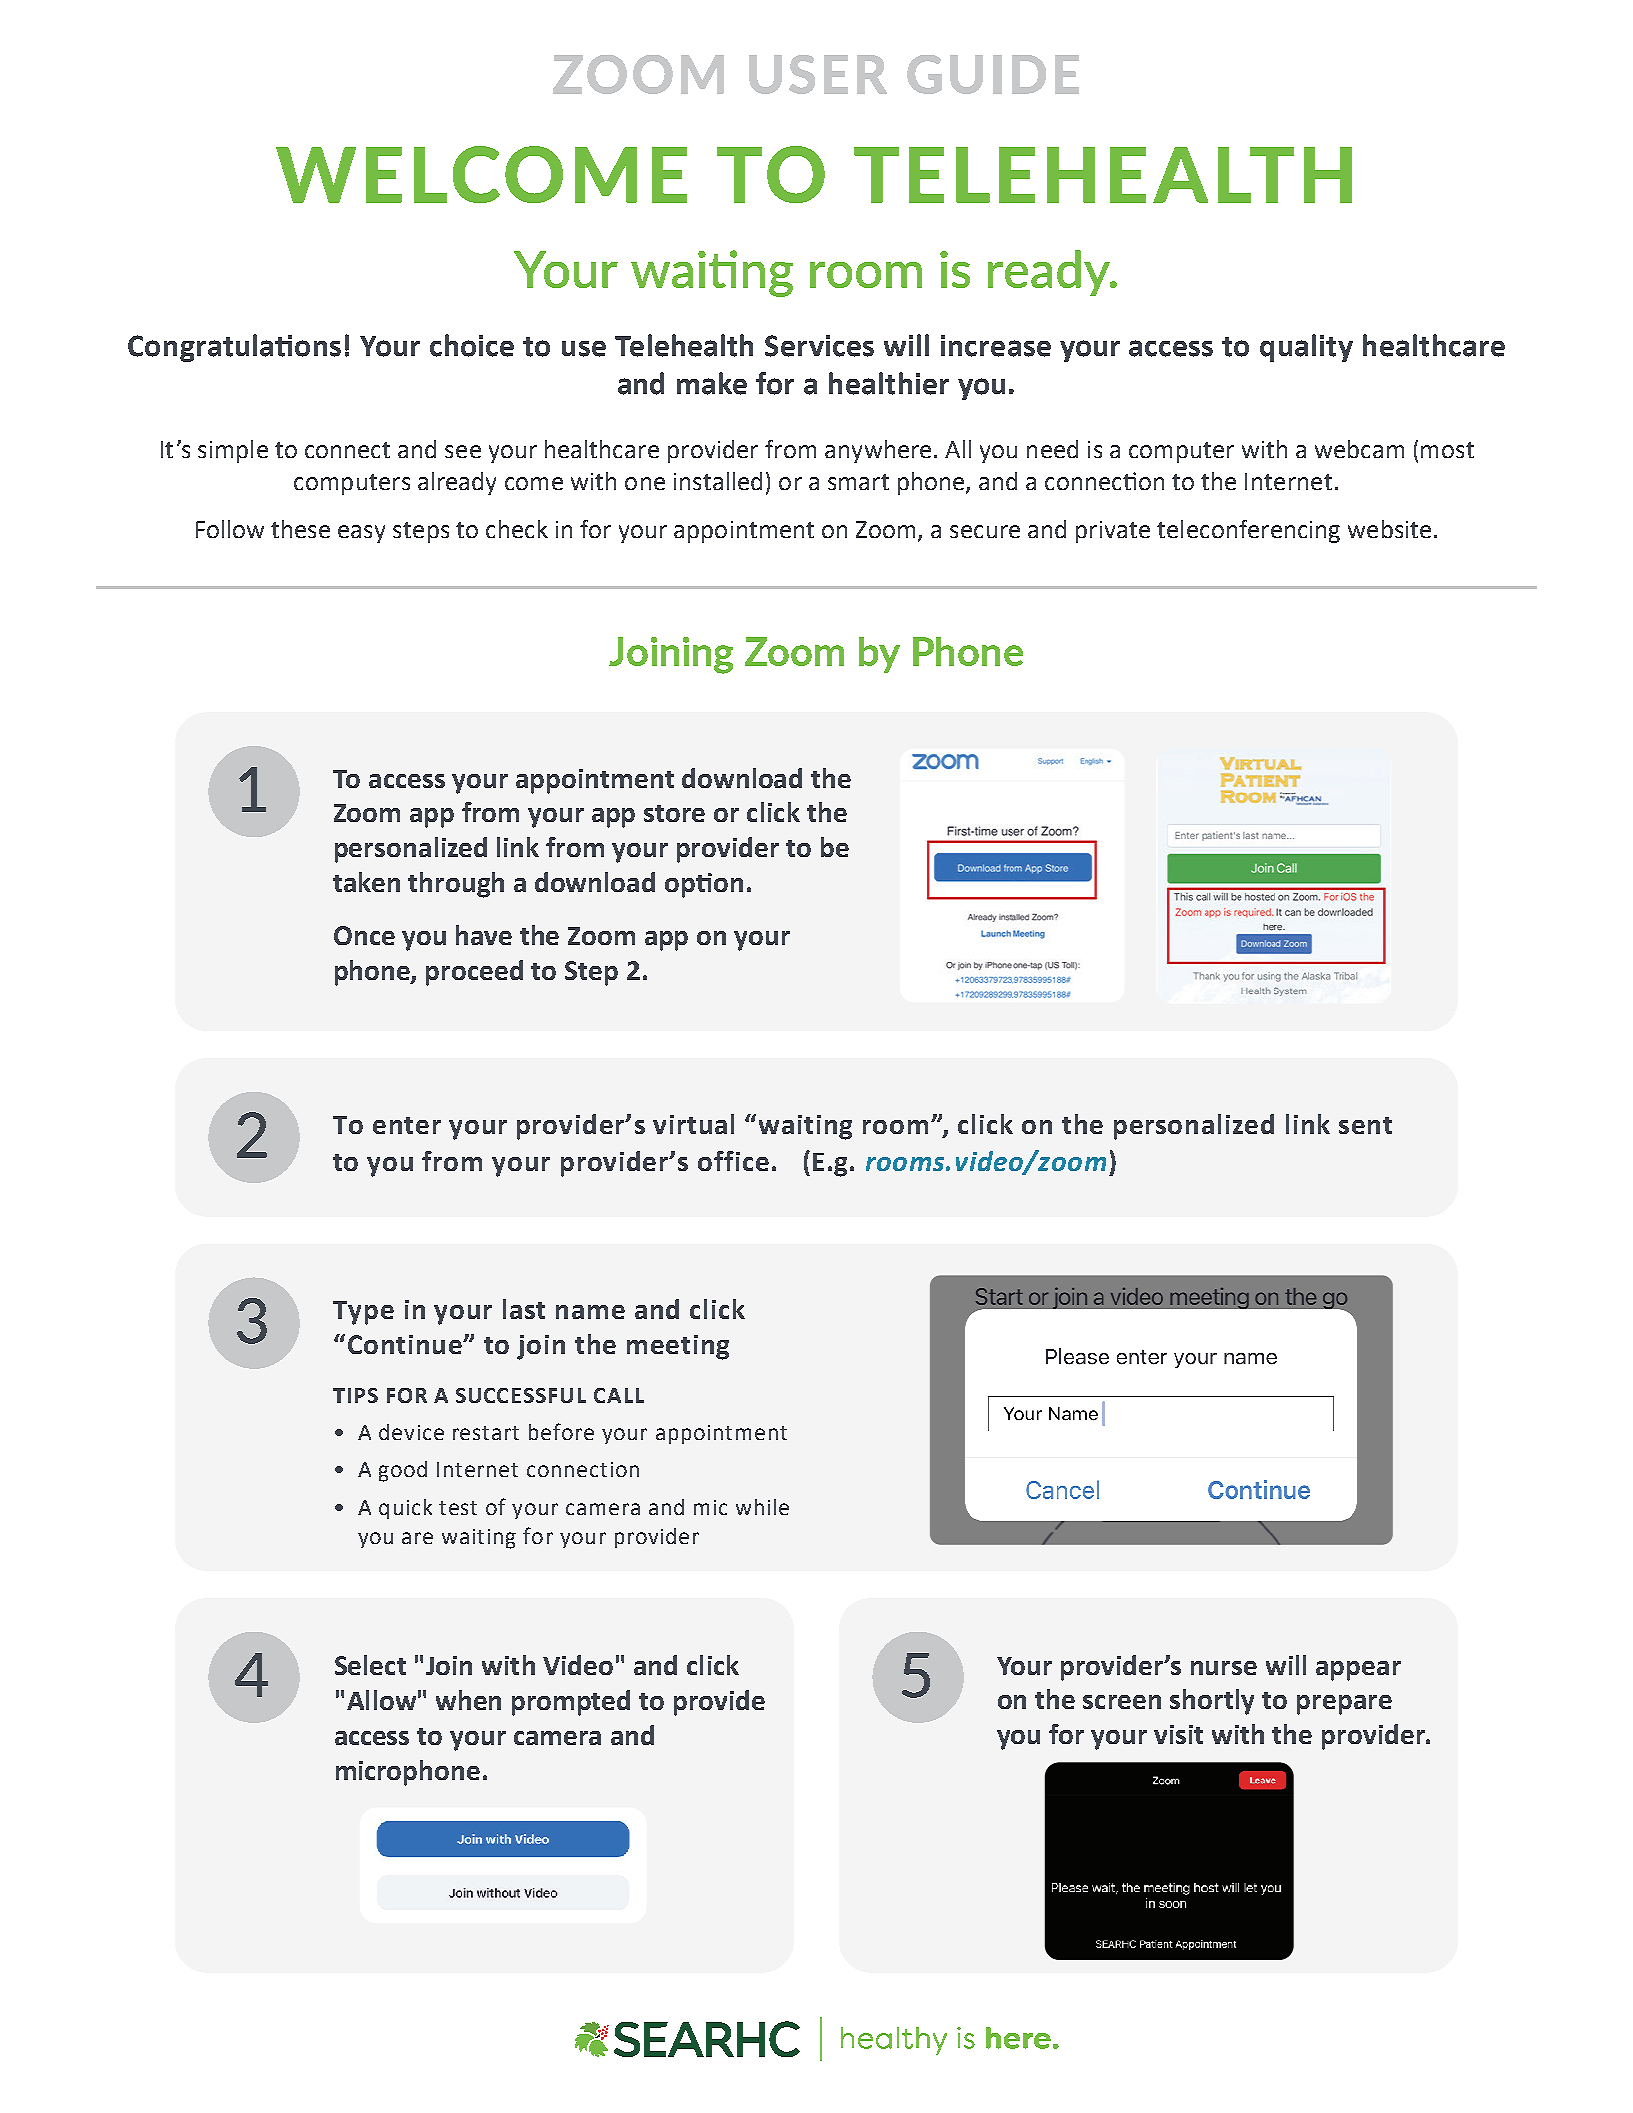 The width and height of the screenshot is (1633, 2113). I want to click on easy, so click(361, 534).
